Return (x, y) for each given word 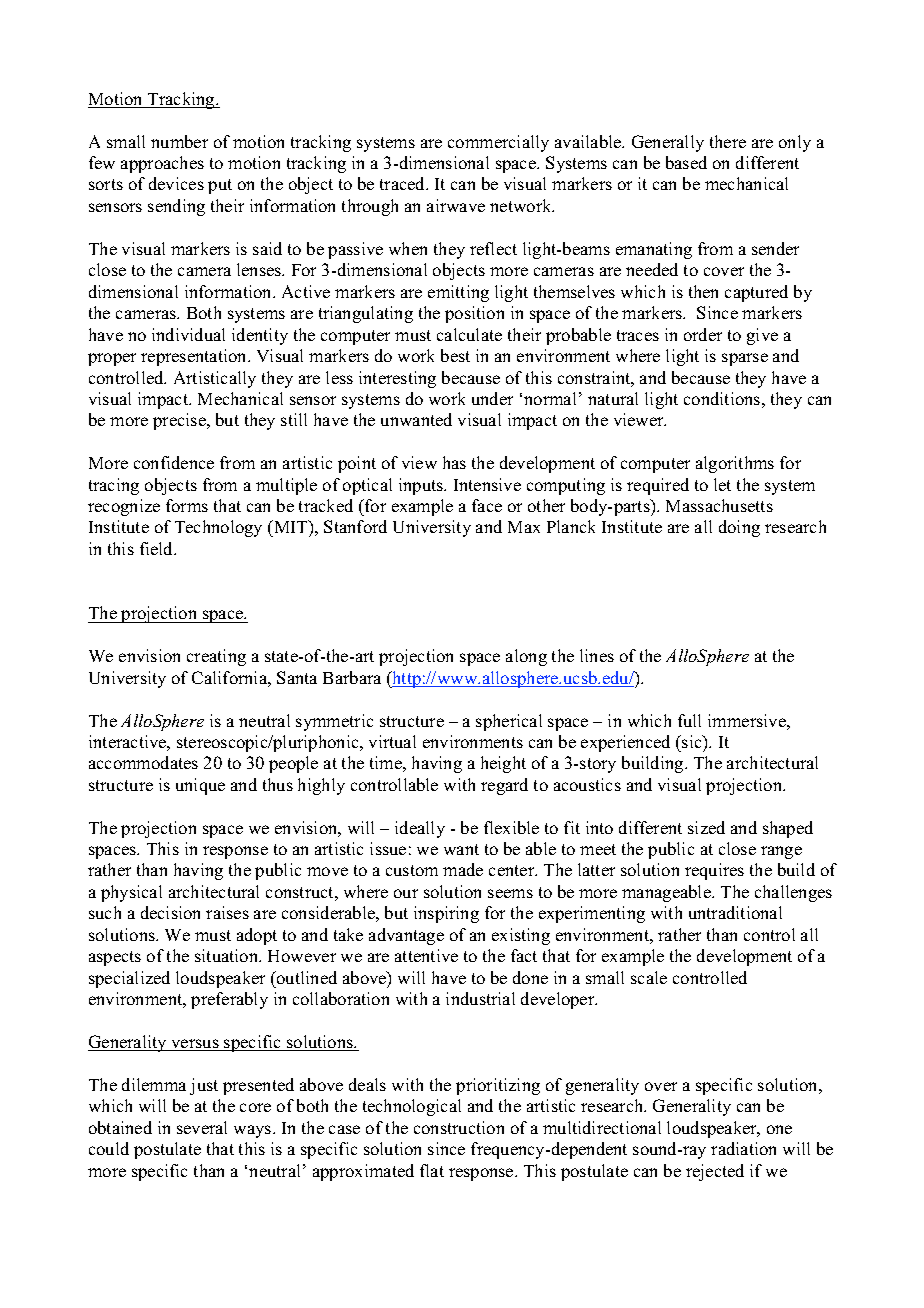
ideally (420, 829)
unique (200, 786)
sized (706, 827)
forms (187, 505)
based (686, 162)
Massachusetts (719, 505)
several (202, 1127)
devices (176, 183)
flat (432, 1170)
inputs (422, 486)
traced (404, 183)
